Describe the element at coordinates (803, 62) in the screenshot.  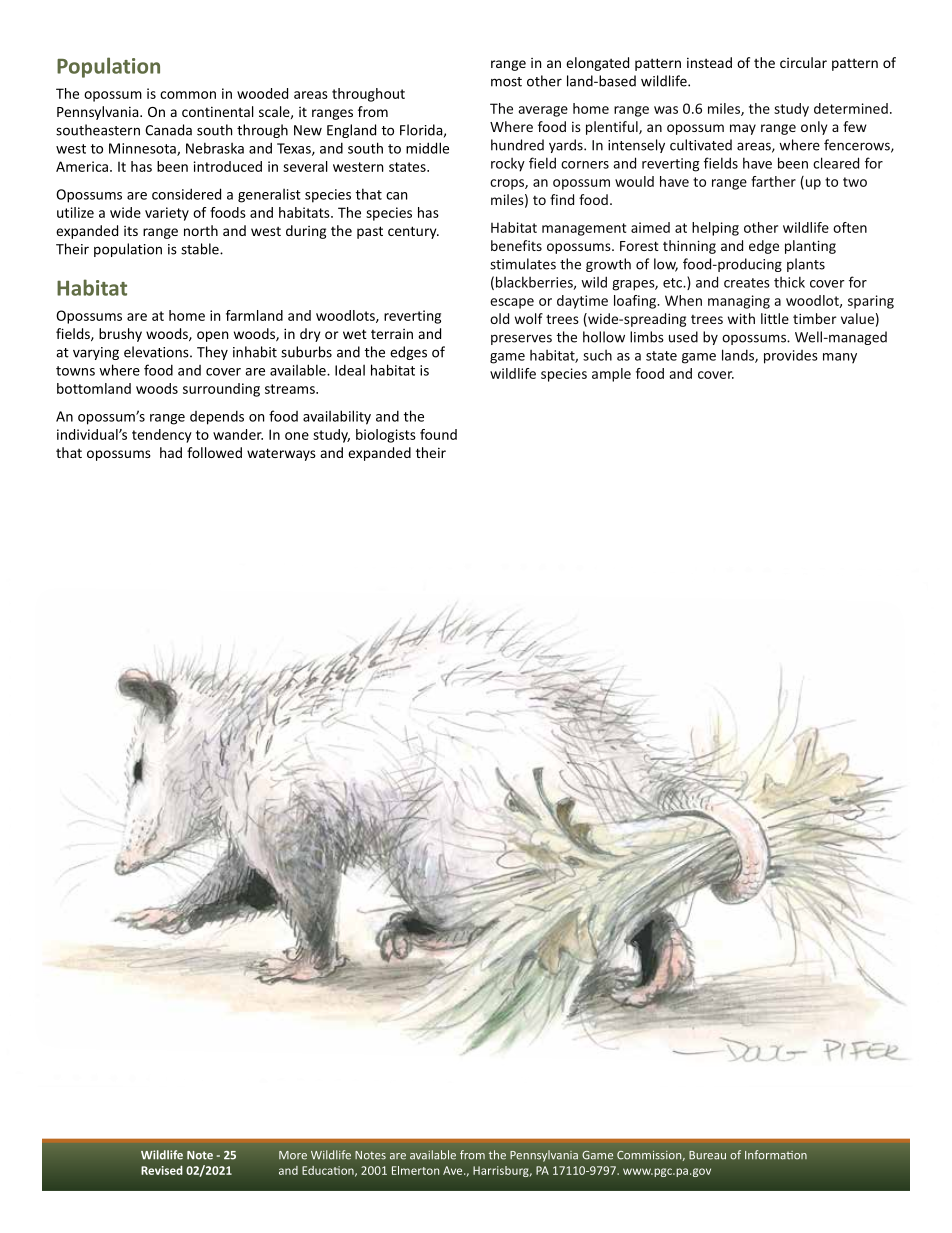
I see `circular` at that location.
